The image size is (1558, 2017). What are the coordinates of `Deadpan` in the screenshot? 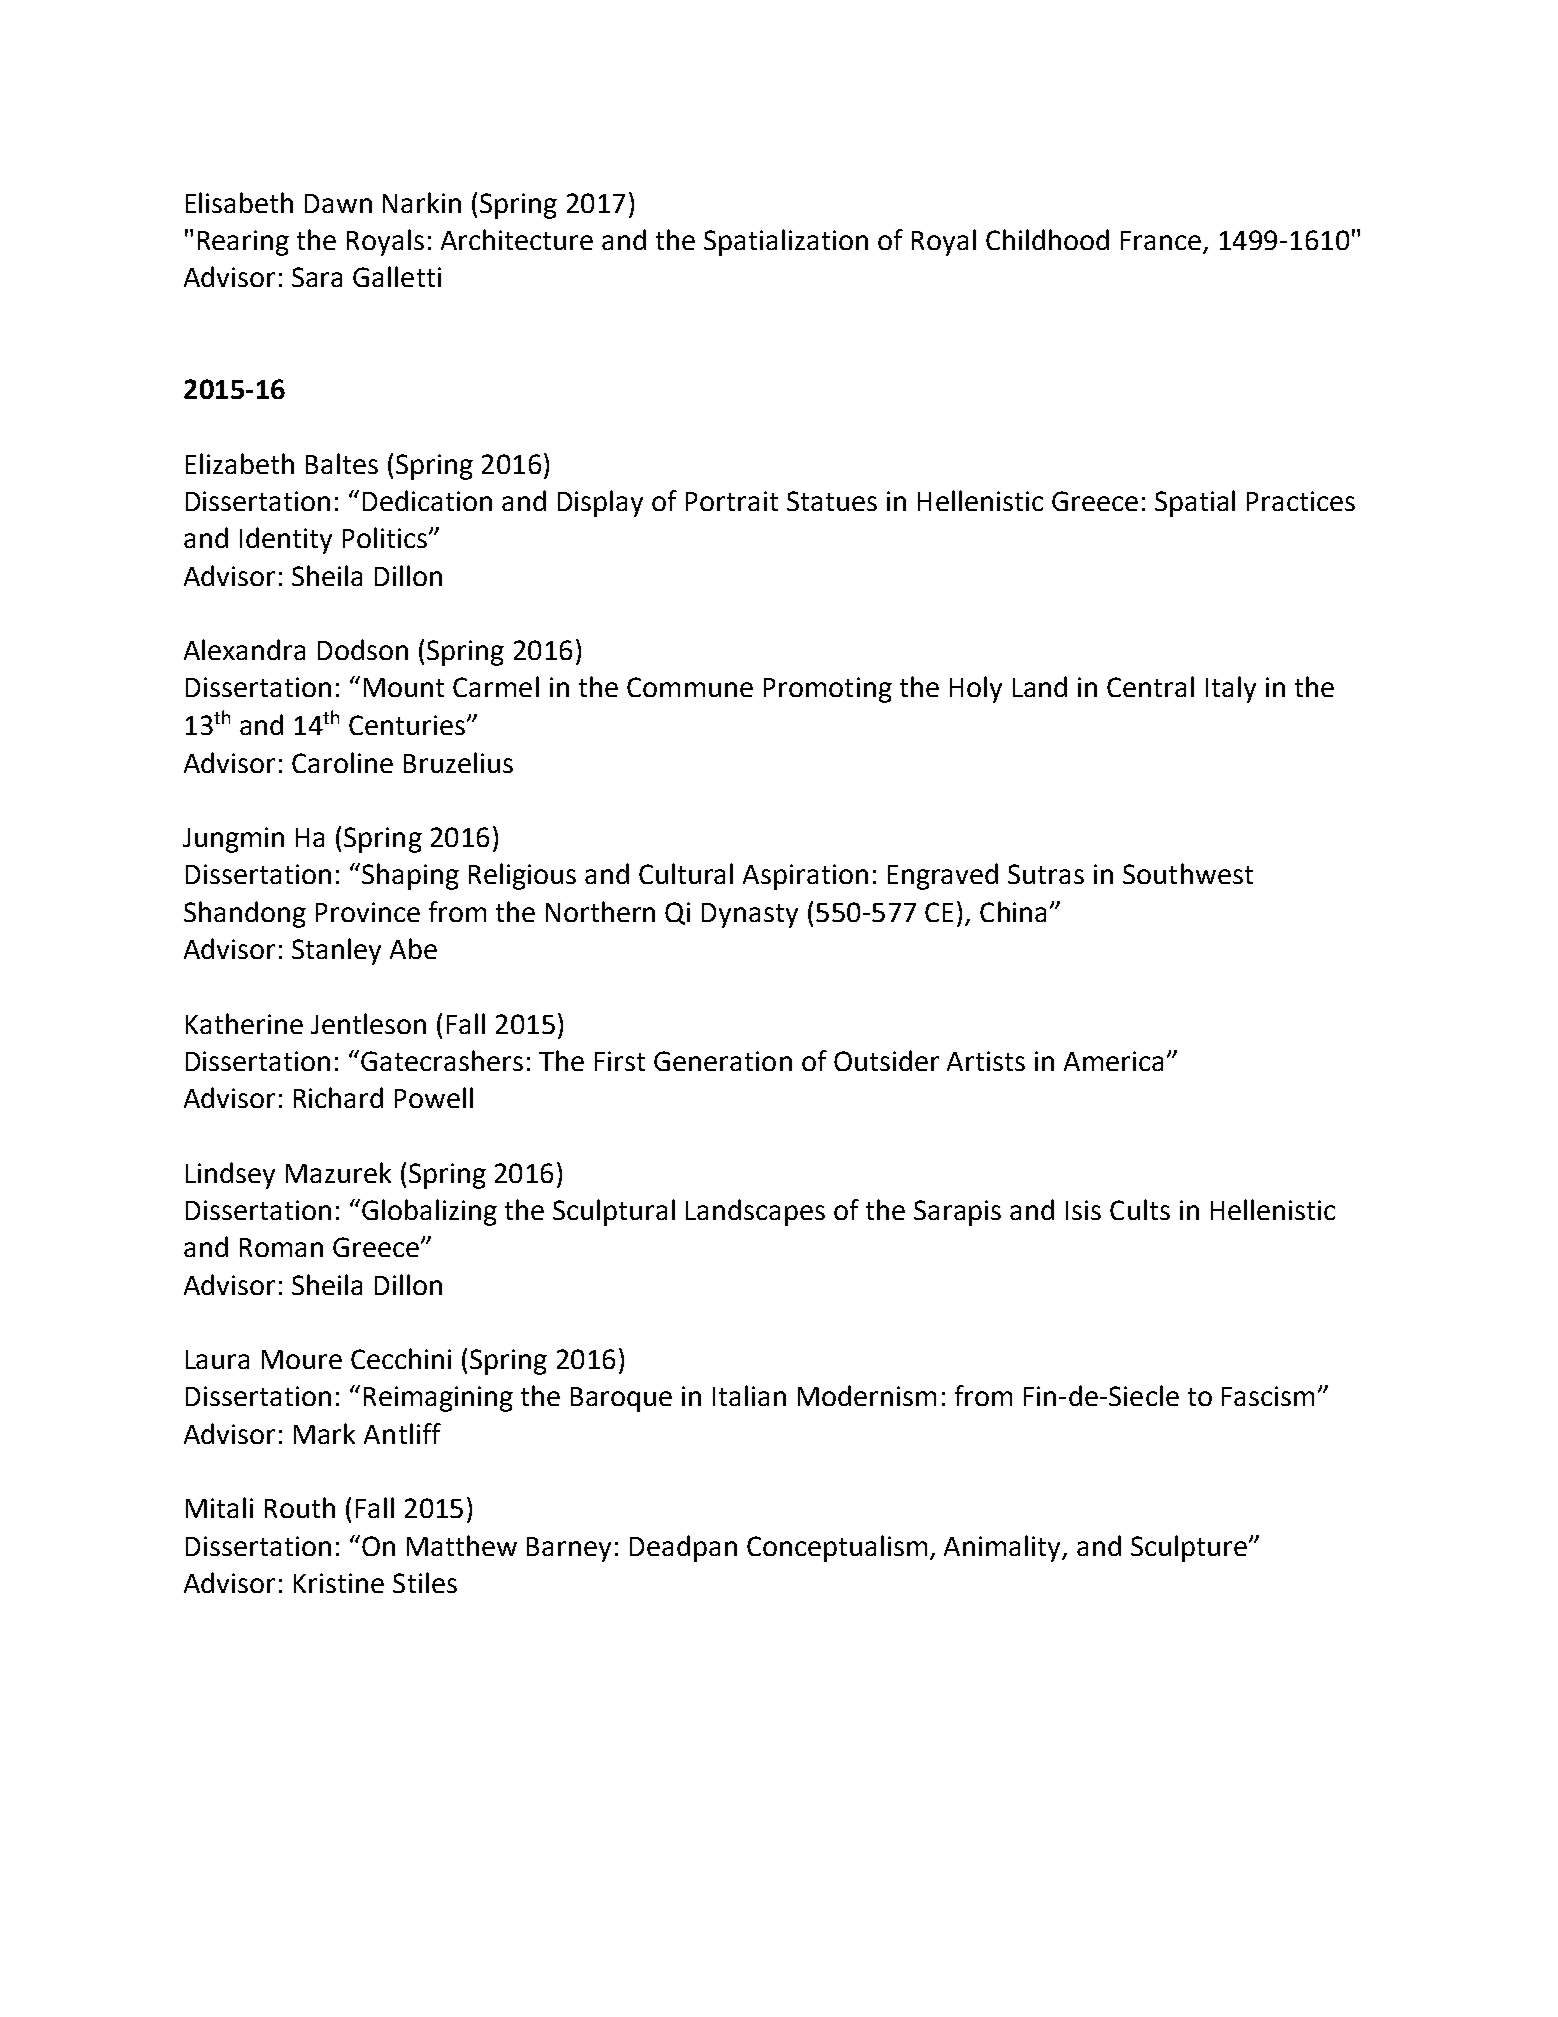 It's located at (683, 1548).
